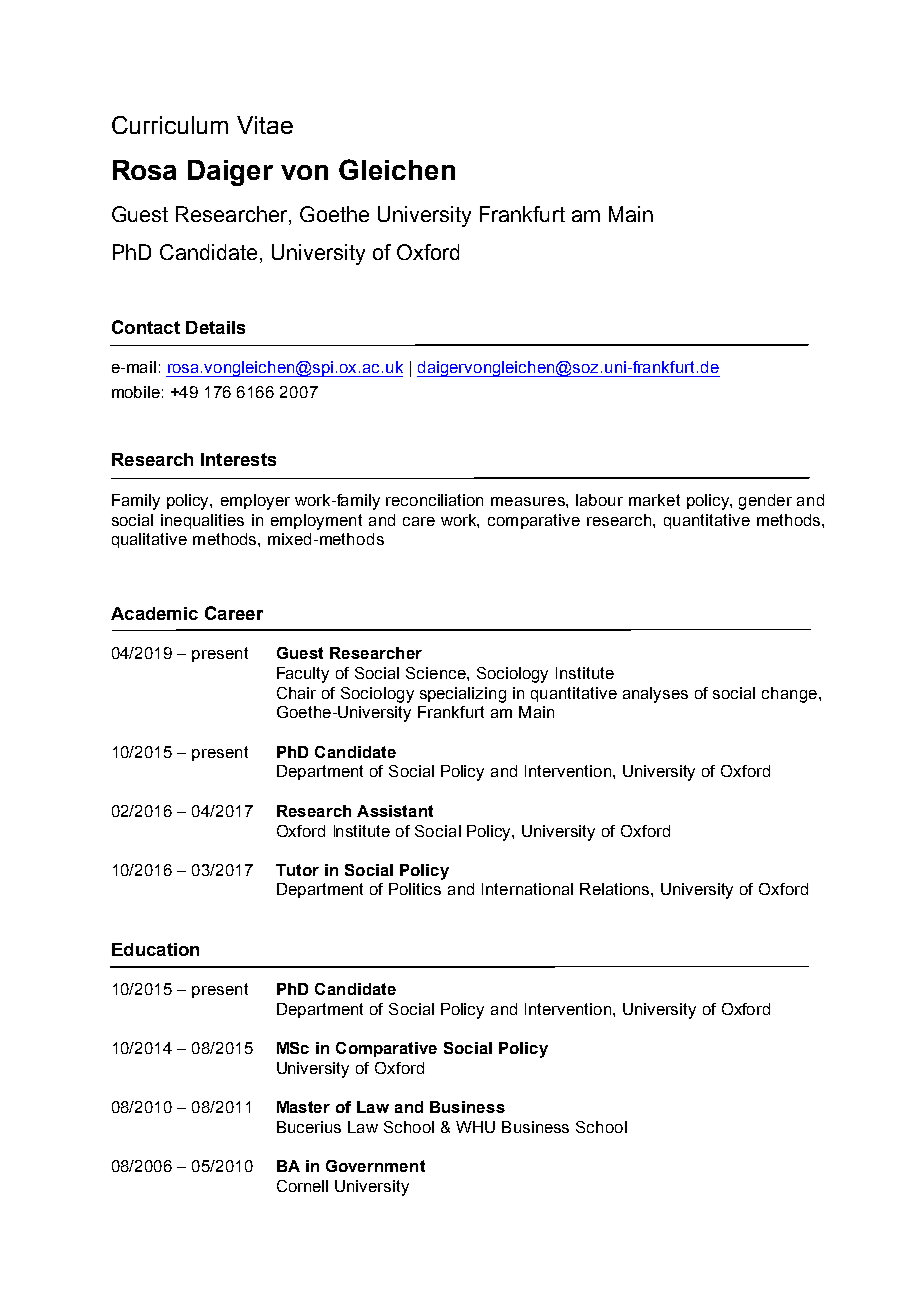  I want to click on market, so click(654, 500).
